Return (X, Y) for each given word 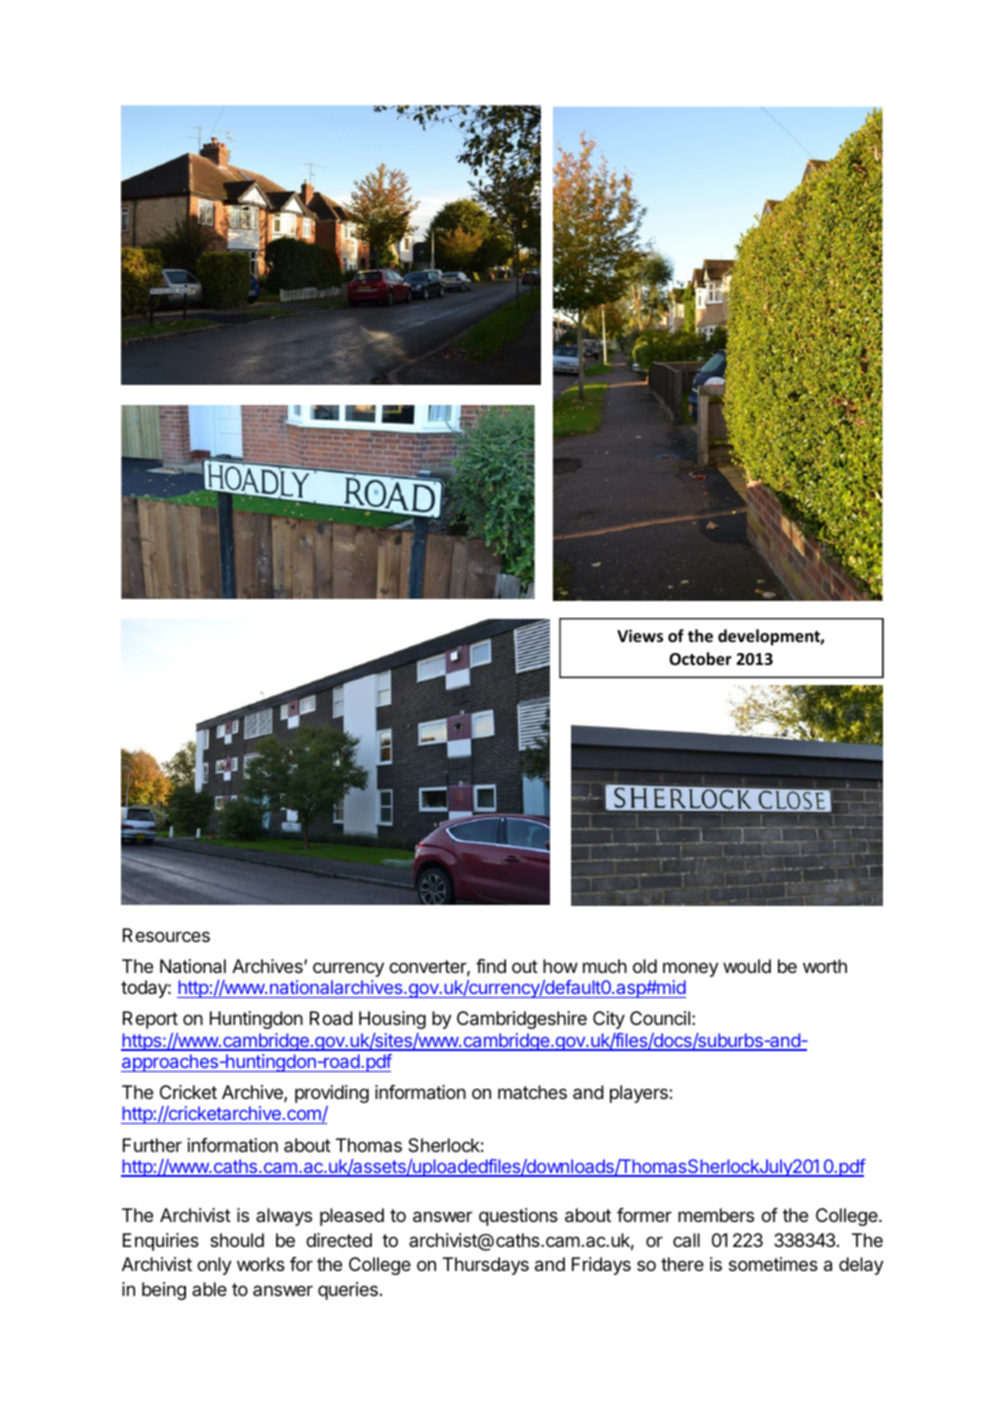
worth (825, 966)
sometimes (773, 1264)
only (214, 1266)
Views (640, 636)
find (491, 966)
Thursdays (486, 1266)
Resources (166, 935)
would (747, 966)
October (700, 659)
